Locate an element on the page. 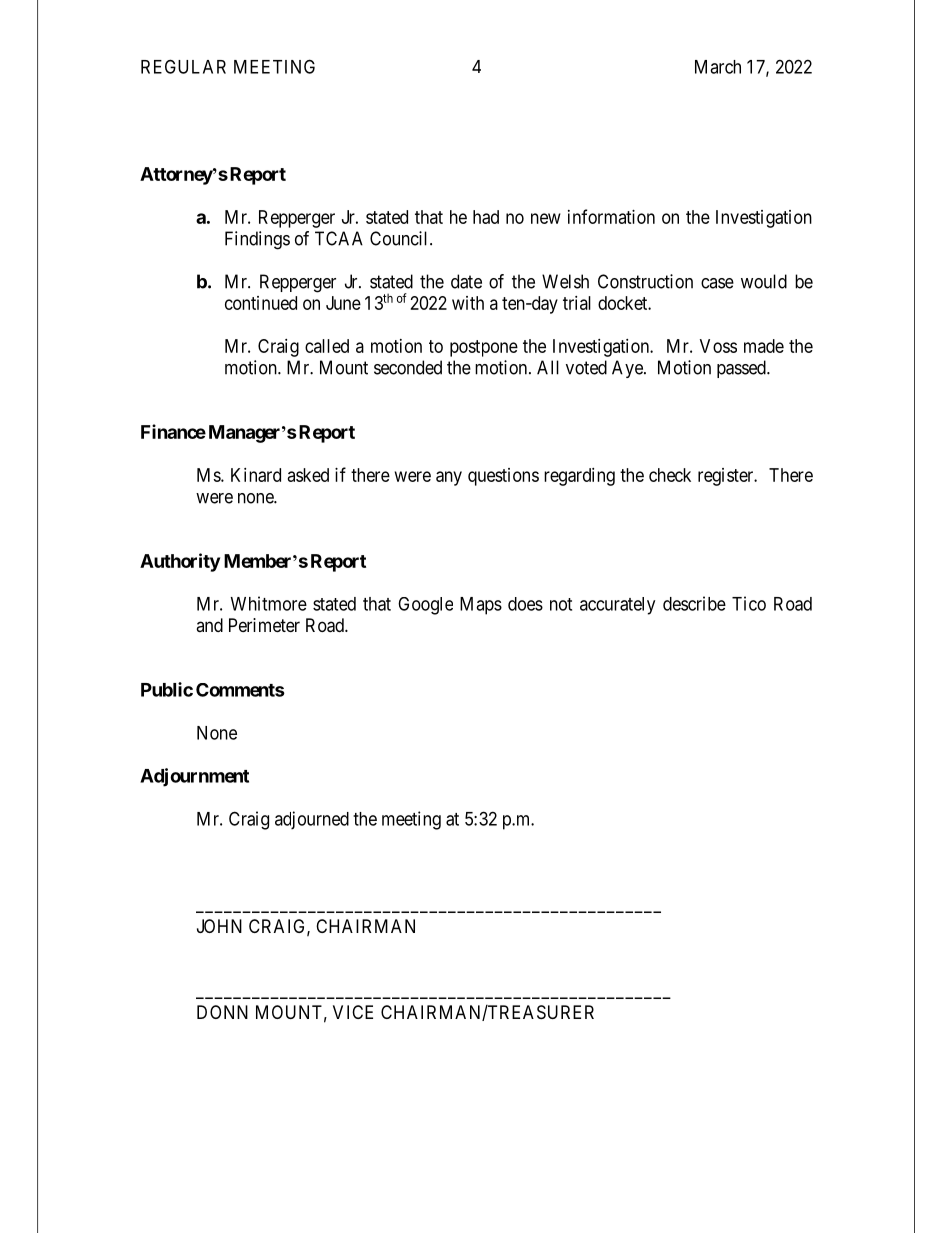 This image has width=952, height=1233. had is located at coordinates (486, 217).
